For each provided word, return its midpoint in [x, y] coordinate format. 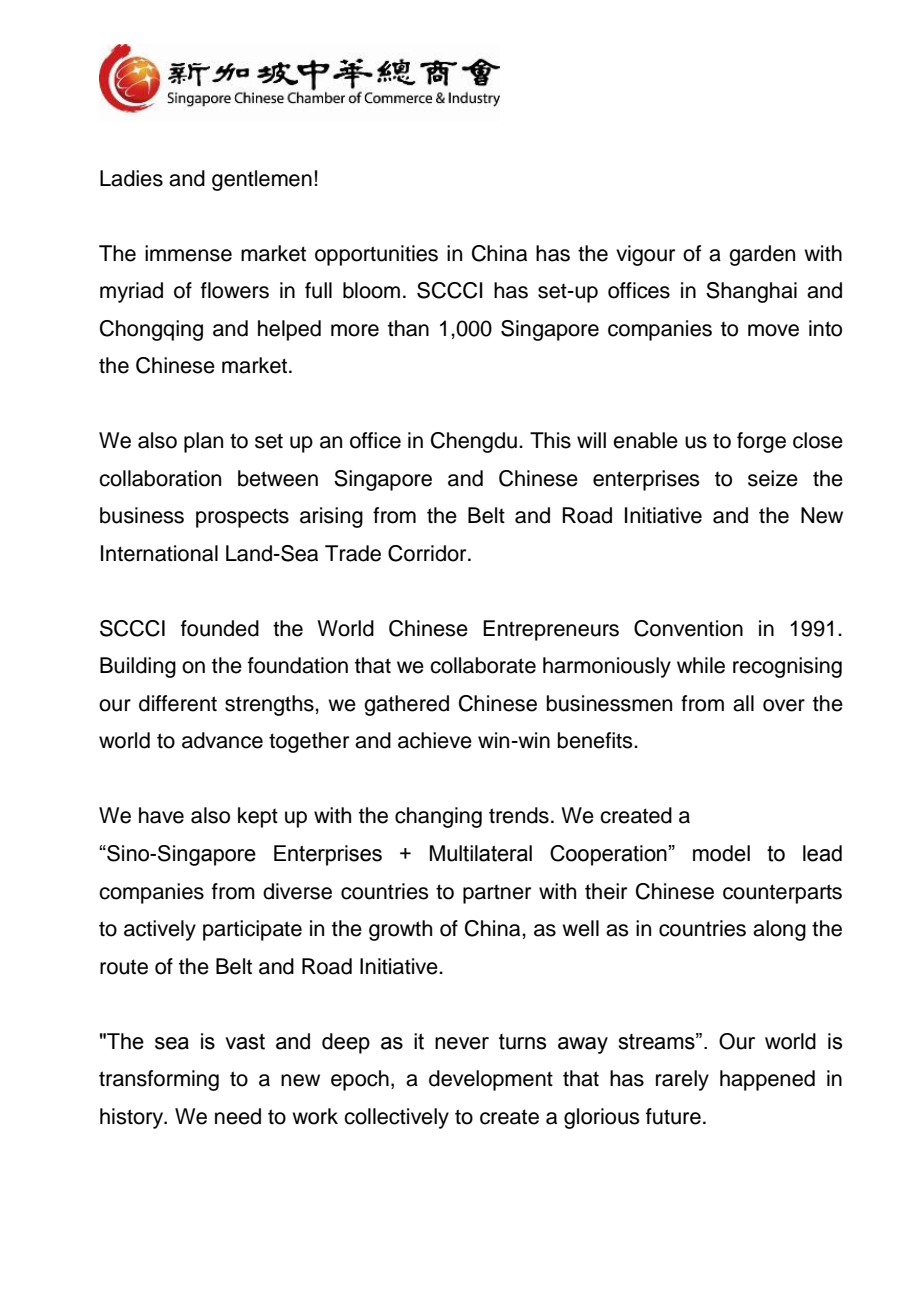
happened [767, 1080]
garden [762, 255]
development [491, 1080]
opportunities [376, 255]
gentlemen [262, 180]
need [238, 1116]
